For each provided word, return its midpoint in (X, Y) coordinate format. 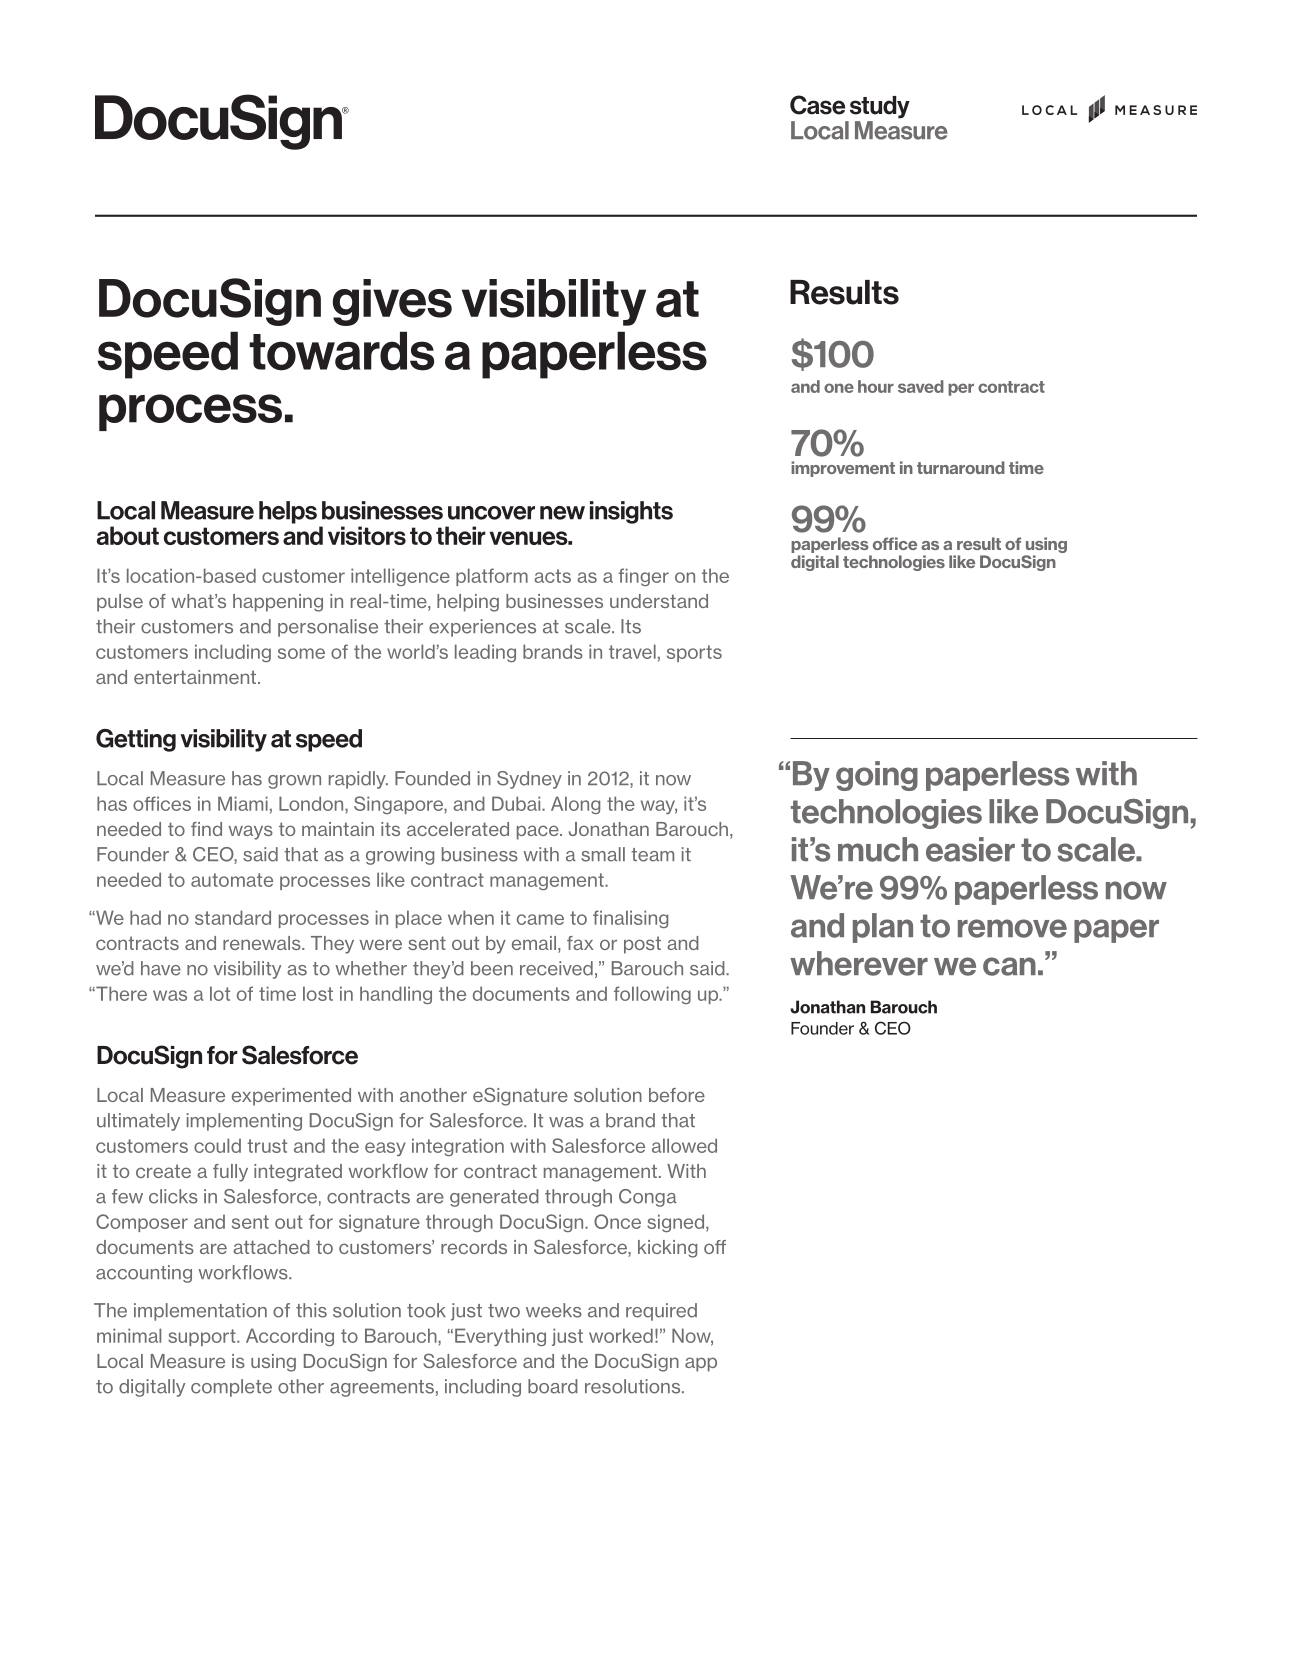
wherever (859, 963)
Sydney (529, 780)
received (556, 968)
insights (631, 512)
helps (288, 512)
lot (220, 993)
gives (392, 302)
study (880, 107)
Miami (243, 803)
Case (817, 105)
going (877, 776)
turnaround (961, 467)
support (203, 1337)
